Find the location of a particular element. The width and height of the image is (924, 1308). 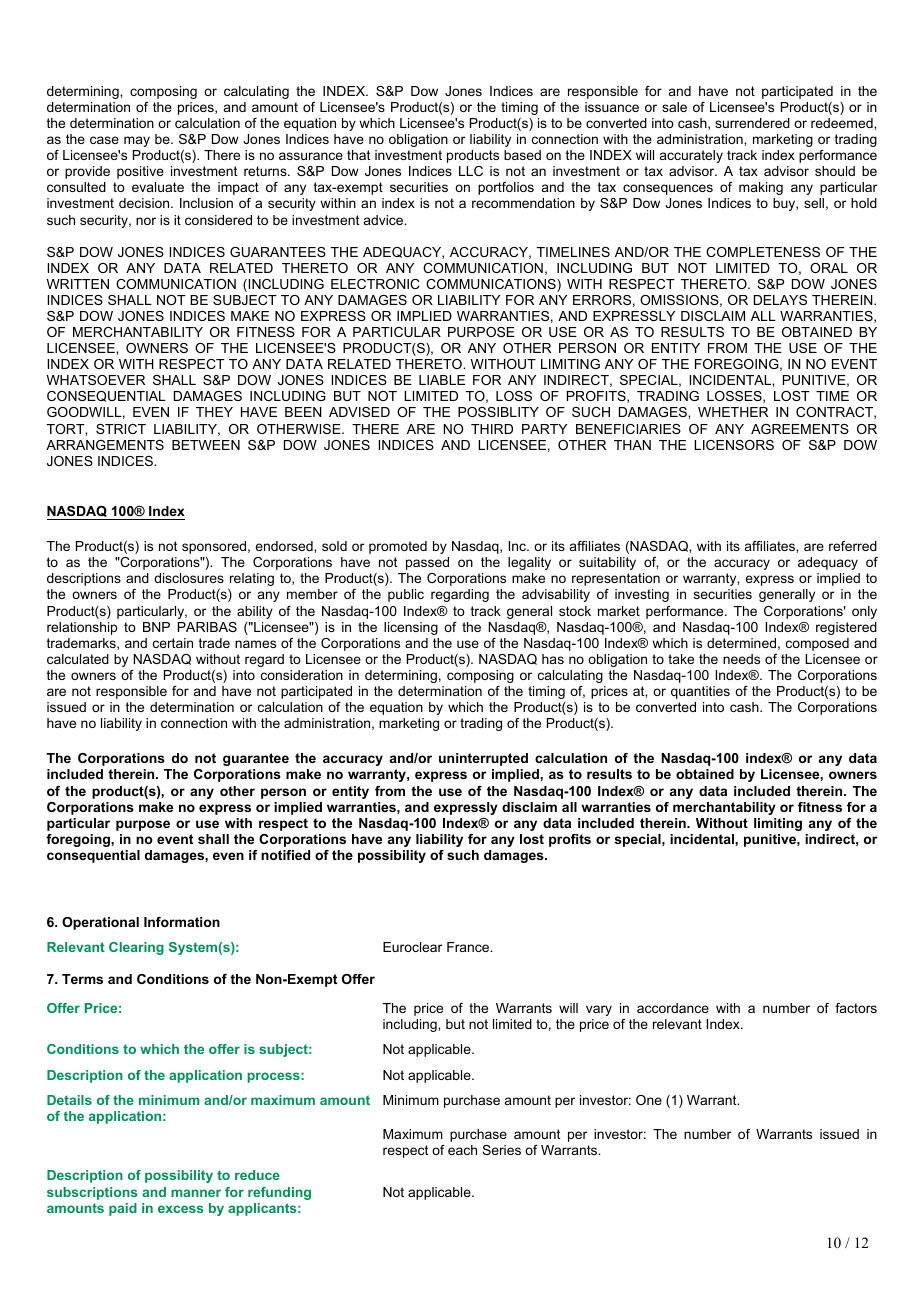

manner is located at coordinates (196, 1193).
